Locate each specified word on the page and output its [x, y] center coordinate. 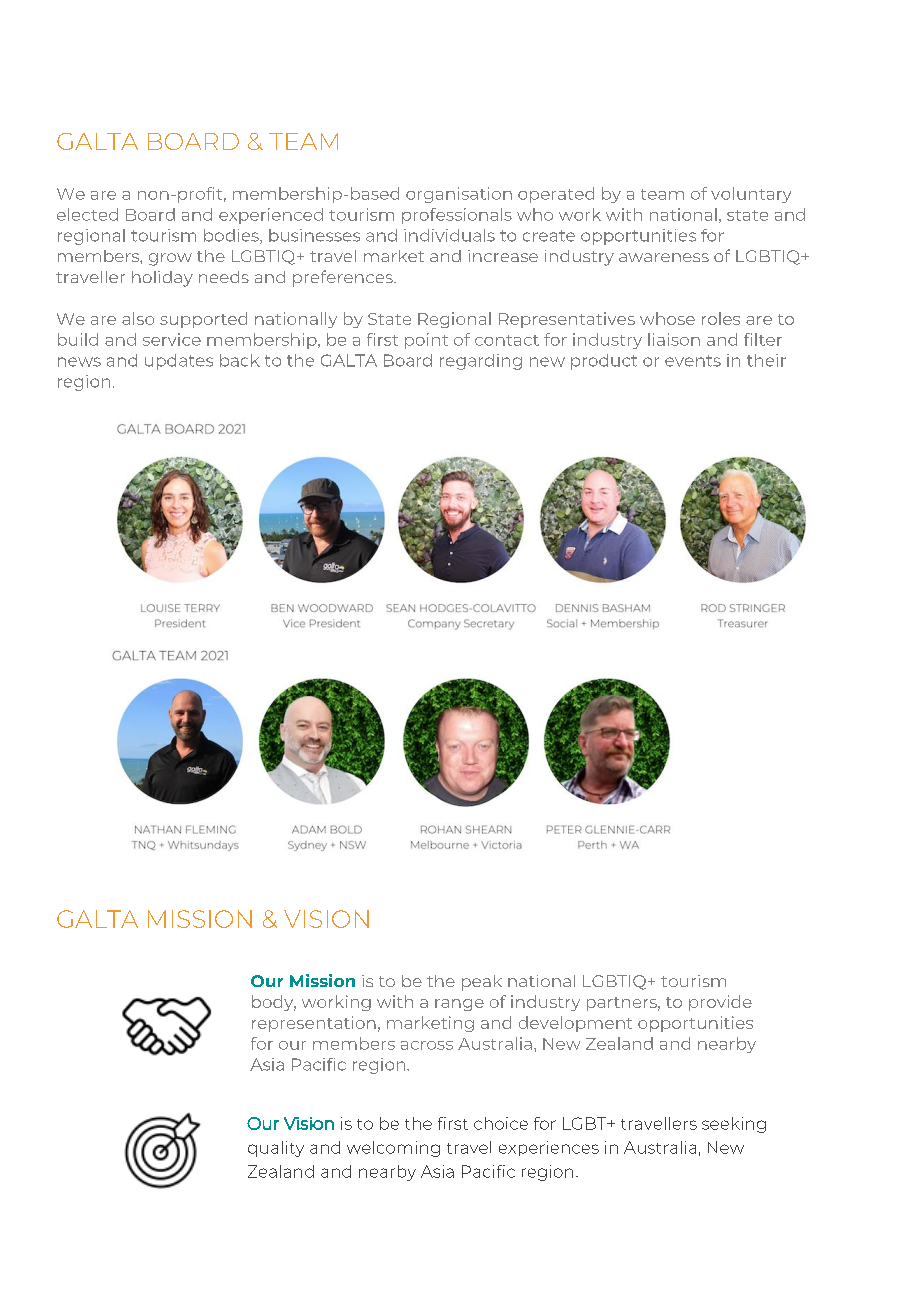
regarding [481, 362]
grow [170, 259]
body [274, 1003]
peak [482, 983]
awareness [664, 257]
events [693, 361]
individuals [449, 235]
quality [276, 1149]
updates [179, 362]
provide [720, 1003]
